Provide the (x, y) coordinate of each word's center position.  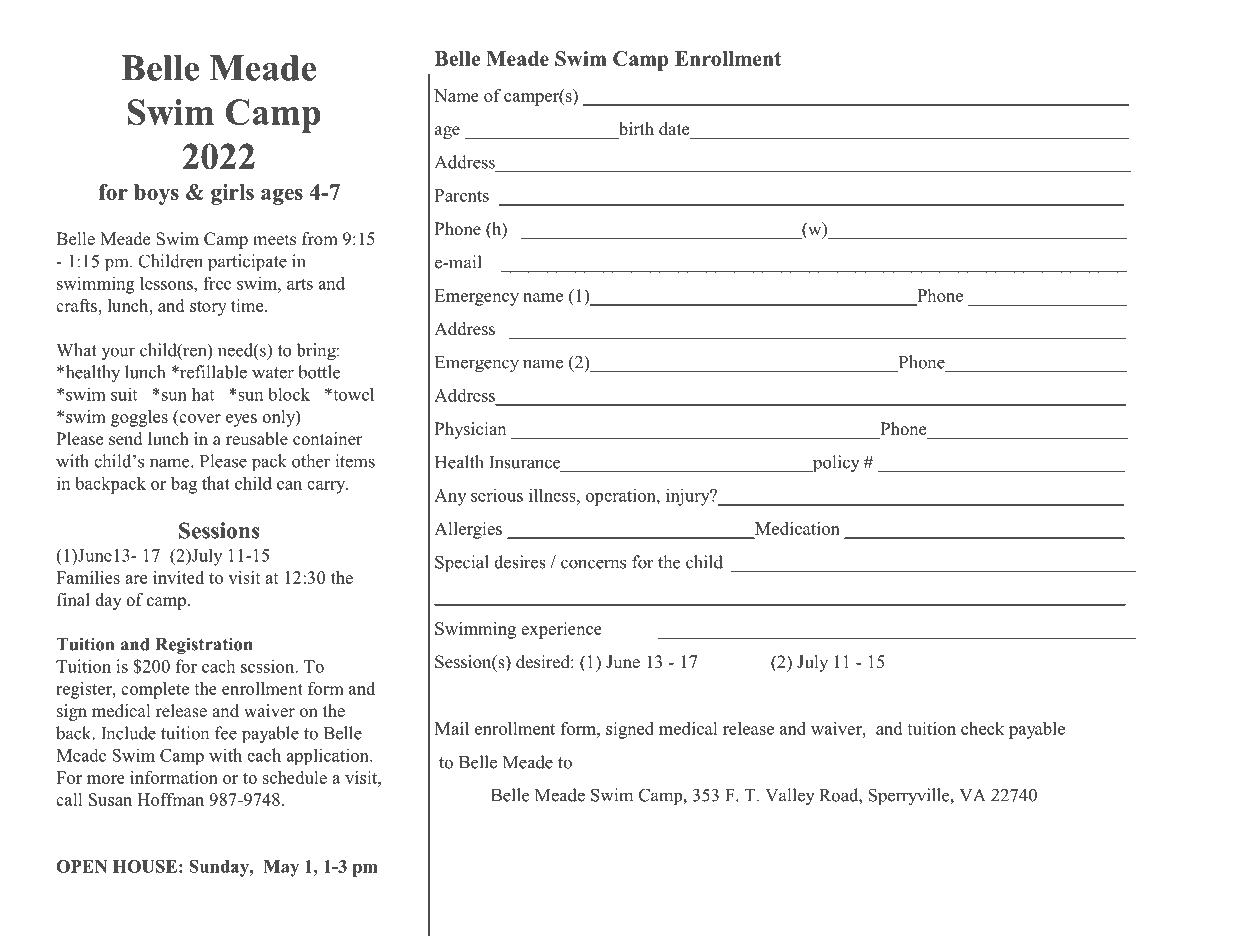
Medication (796, 530)
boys (156, 194)
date (675, 130)
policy (835, 464)
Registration (204, 646)
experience (561, 630)
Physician (471, 430)
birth (635, 130)
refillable (212, 372)
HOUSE (145, 866)
